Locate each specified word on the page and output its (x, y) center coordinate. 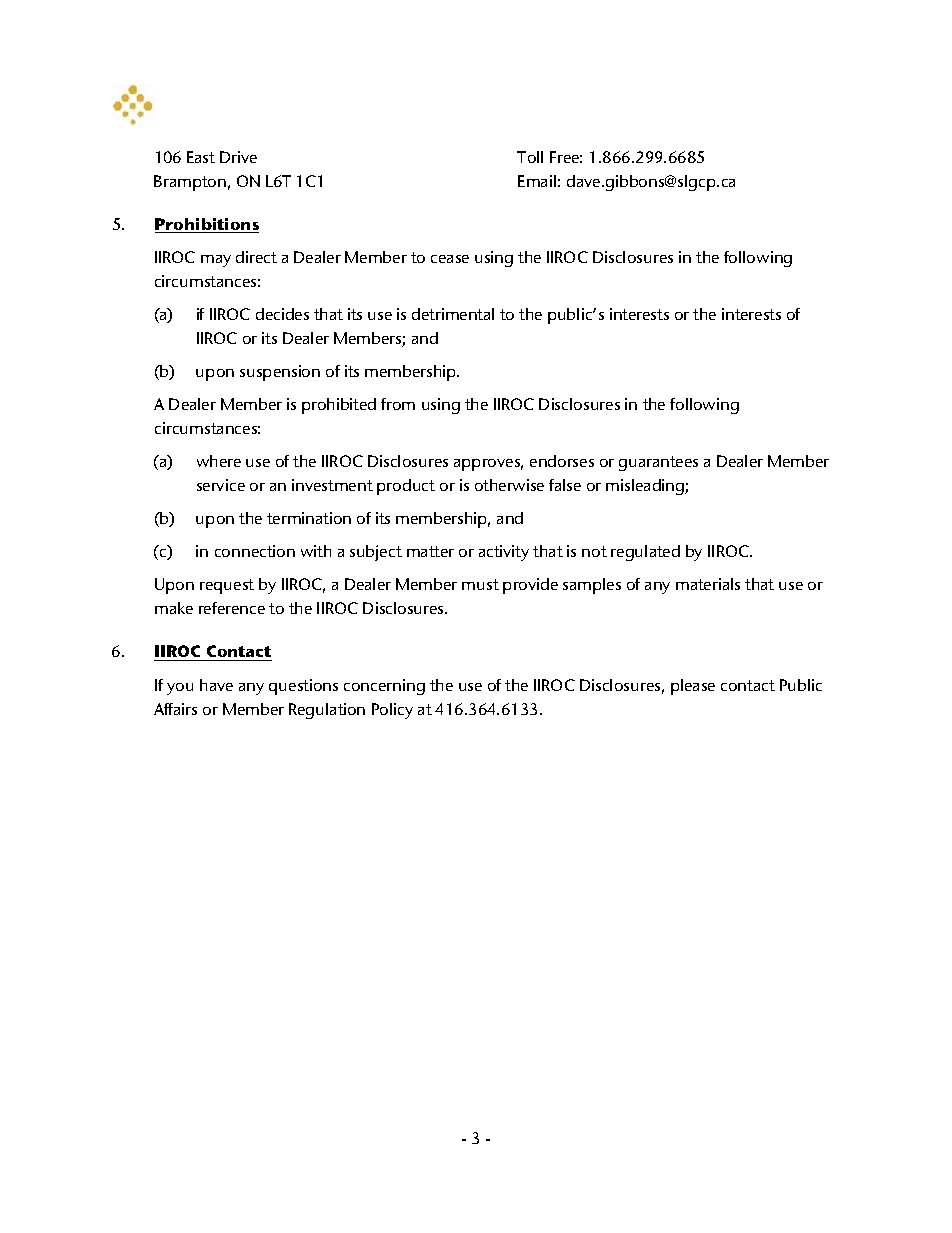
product (406, 487)
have (216, 685)
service (221, 485)
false (565, 485)
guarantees (658, 463)
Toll (530, 157)
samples (592, 586)
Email (537, 181)
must (480, 584)
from (398, 404)
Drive (238, 157)
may (216, 261)
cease (450, 259)
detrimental (453, 314)
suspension (280, 373)
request (227, 586)
